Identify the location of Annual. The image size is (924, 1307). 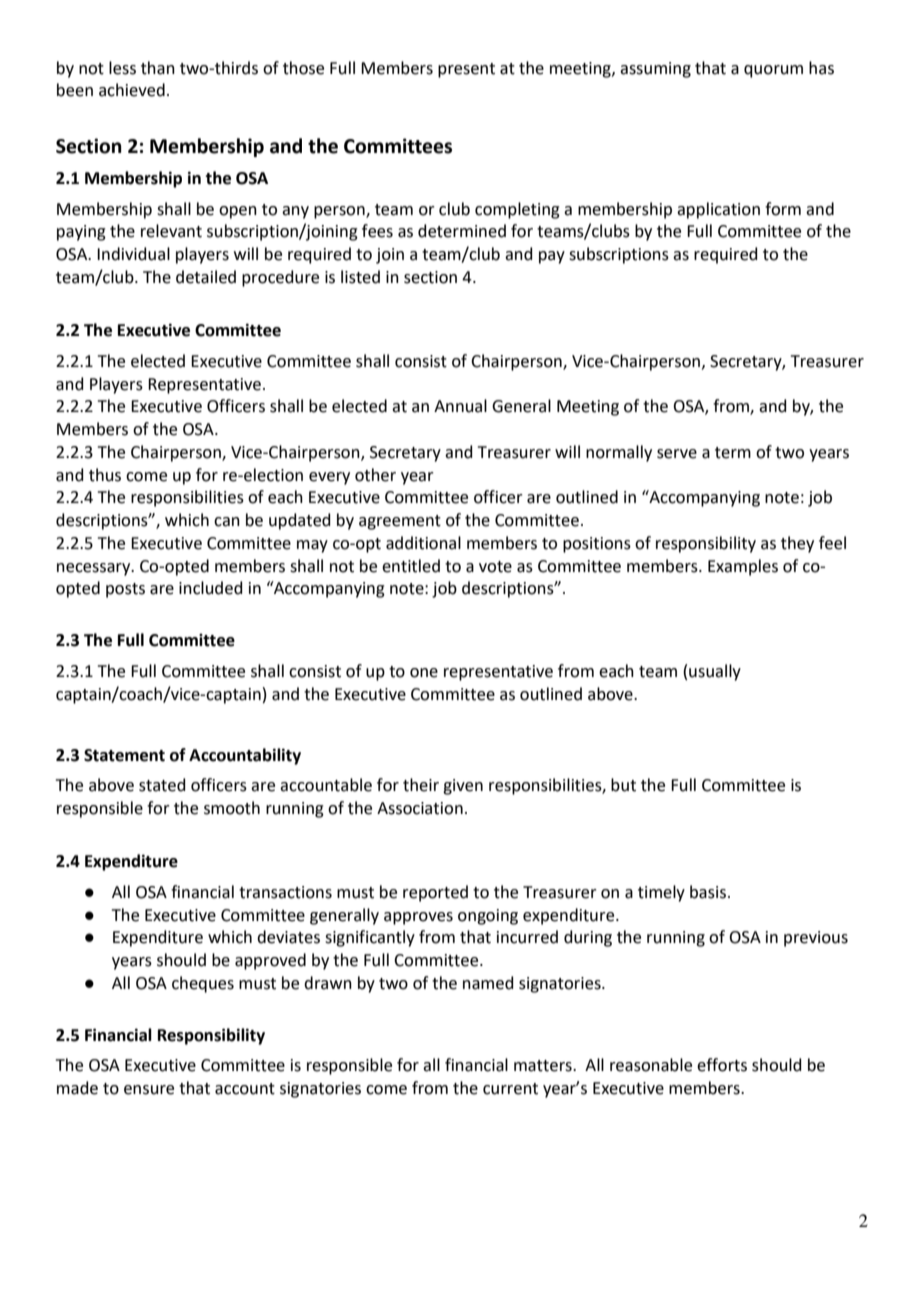
(460, 406).
